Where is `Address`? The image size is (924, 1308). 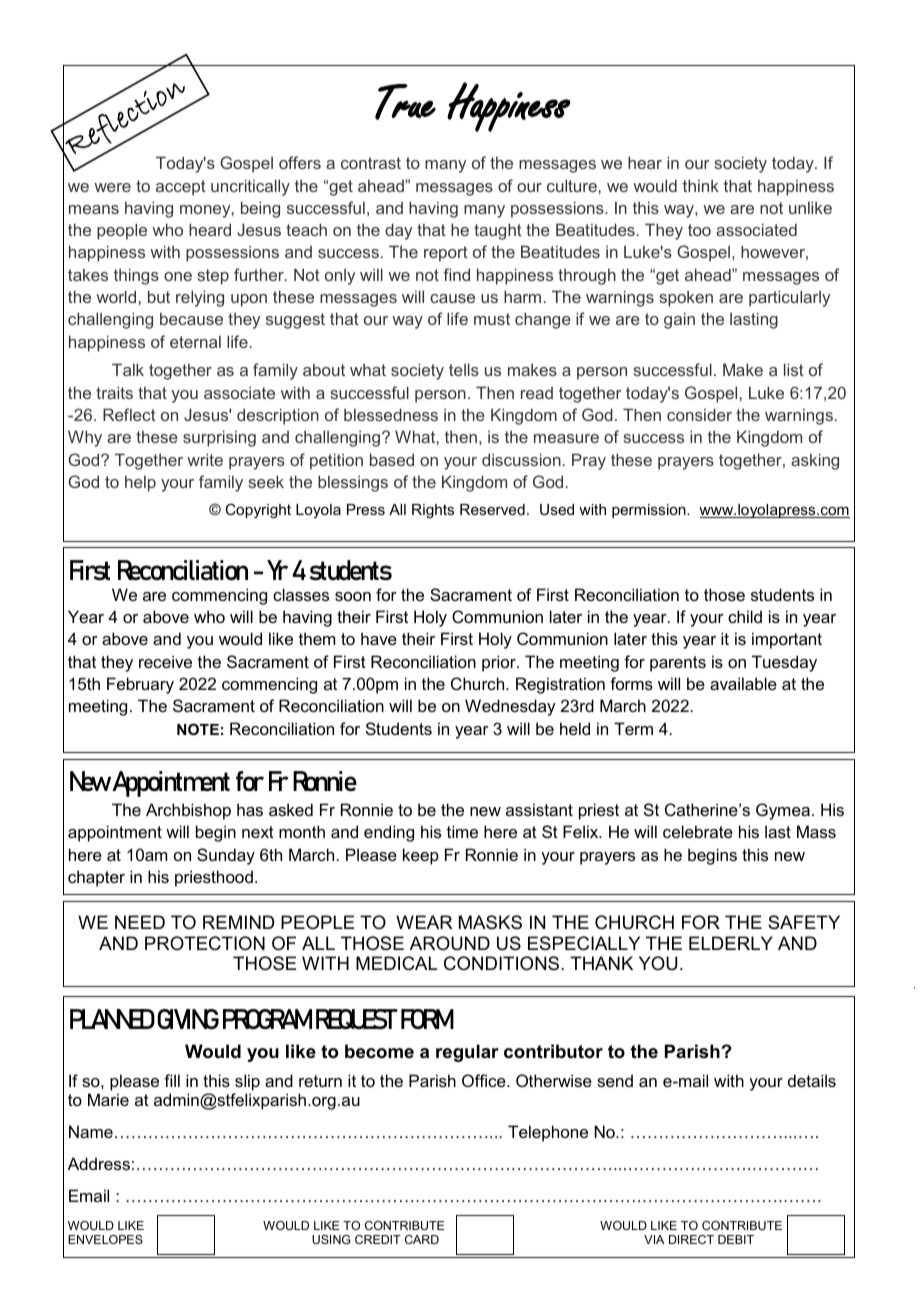 Address is located at coordinates (99, 1163).
